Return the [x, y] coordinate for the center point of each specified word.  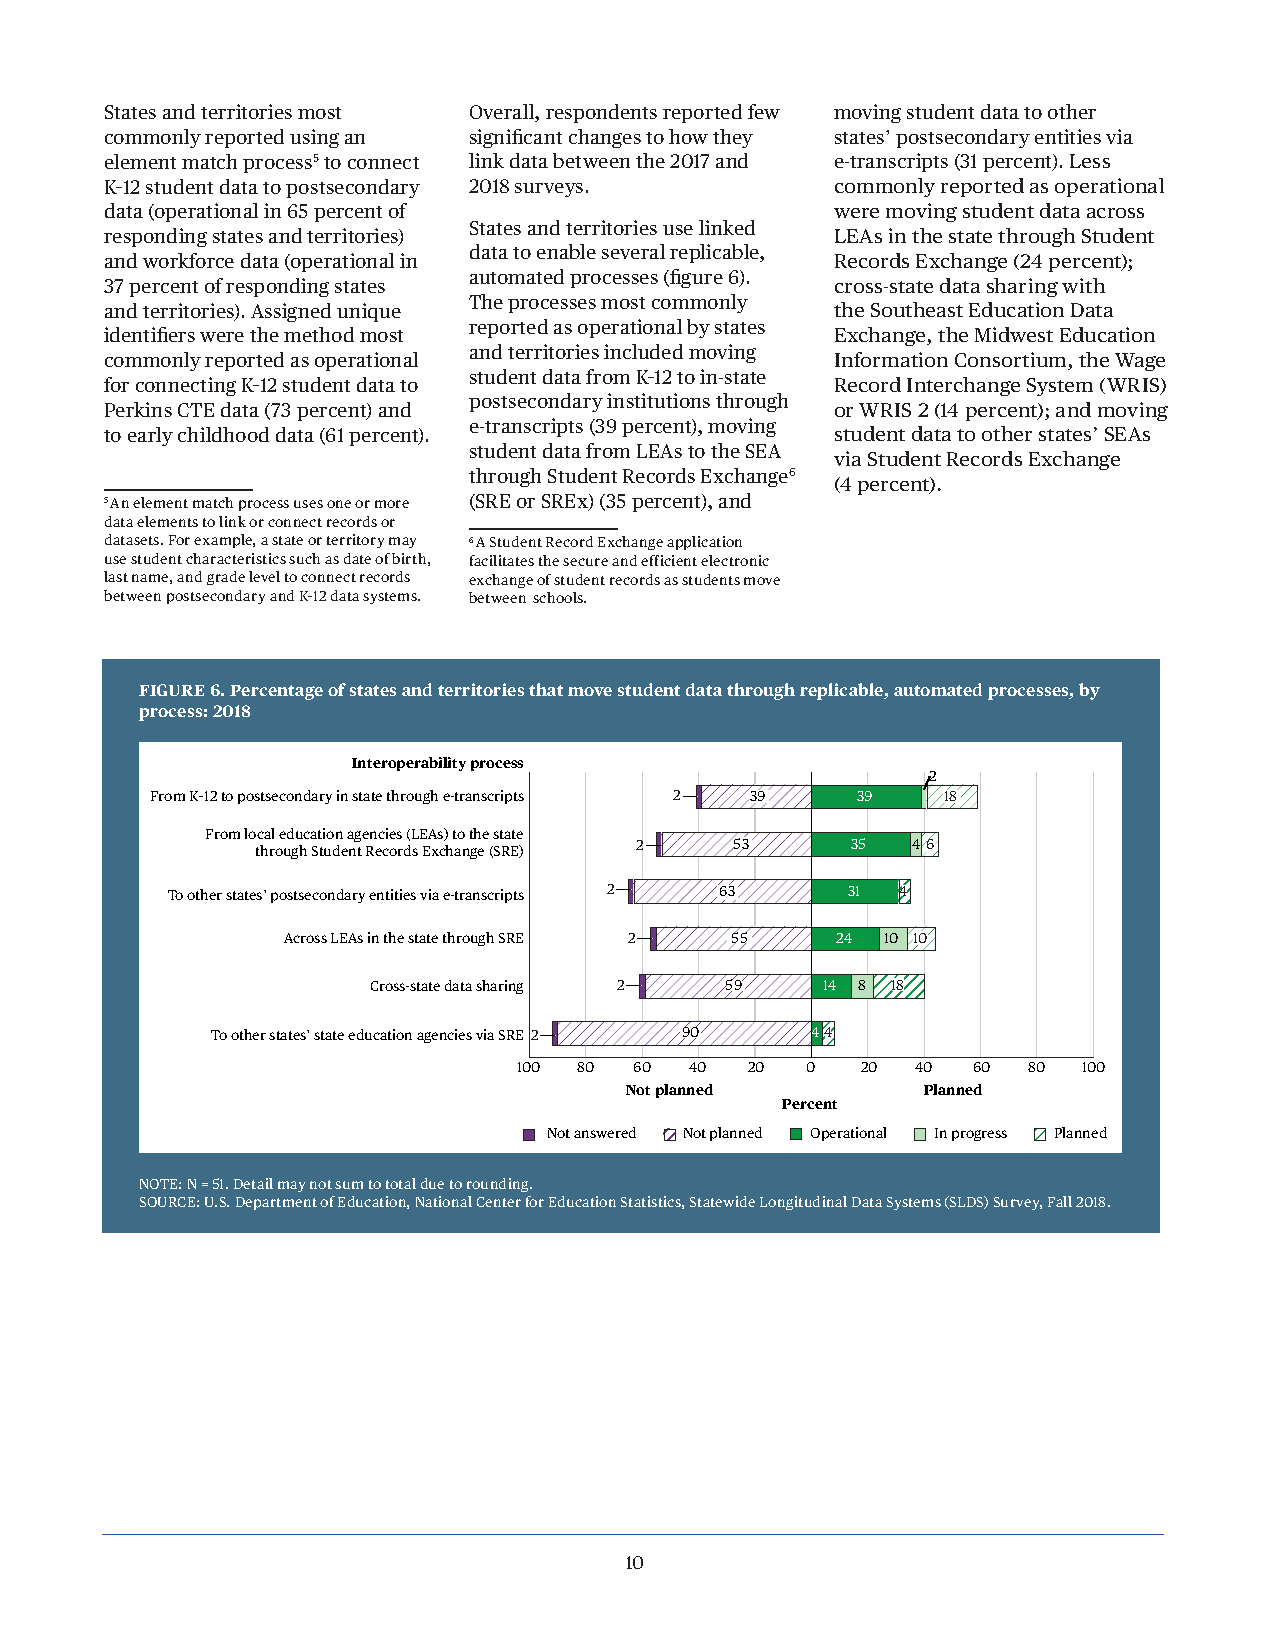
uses [308, 504]
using [314, 138]
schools [559, 597]
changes [605, 138]
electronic [735, 560]
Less [1090, 161]
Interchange [963, 386]
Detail [253, 1183]
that [546, 689]
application [704, 543]
